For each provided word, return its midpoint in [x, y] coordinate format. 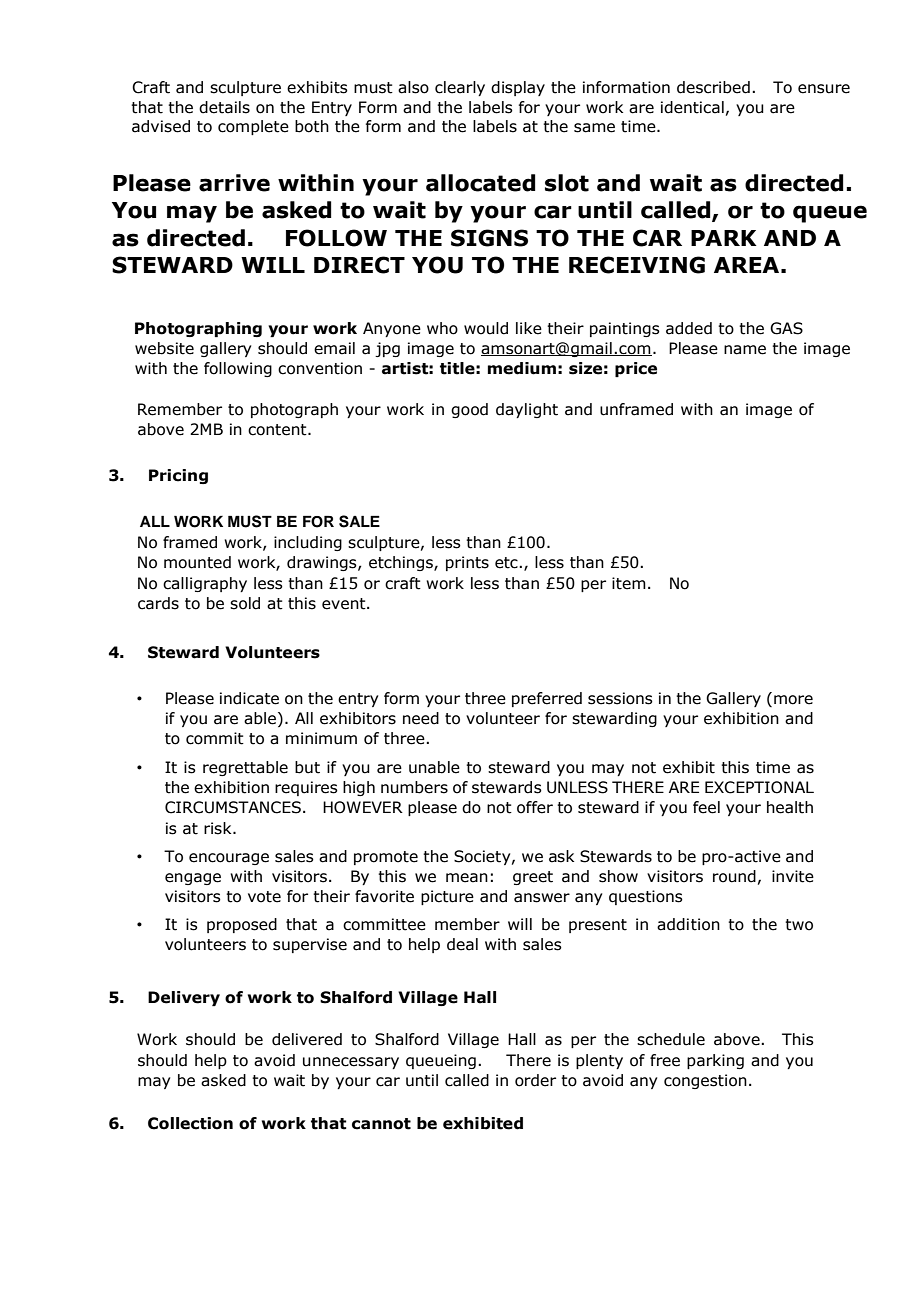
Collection [190, 1123]
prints [467, 563]
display [518, 88]
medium [522, 368]
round [734, 876]
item [629, 583]
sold [245, 603]
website [164, 348]
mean [467, 878]
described [713, 87]
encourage [229, 859]
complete [253, 127]
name [745, 350]
